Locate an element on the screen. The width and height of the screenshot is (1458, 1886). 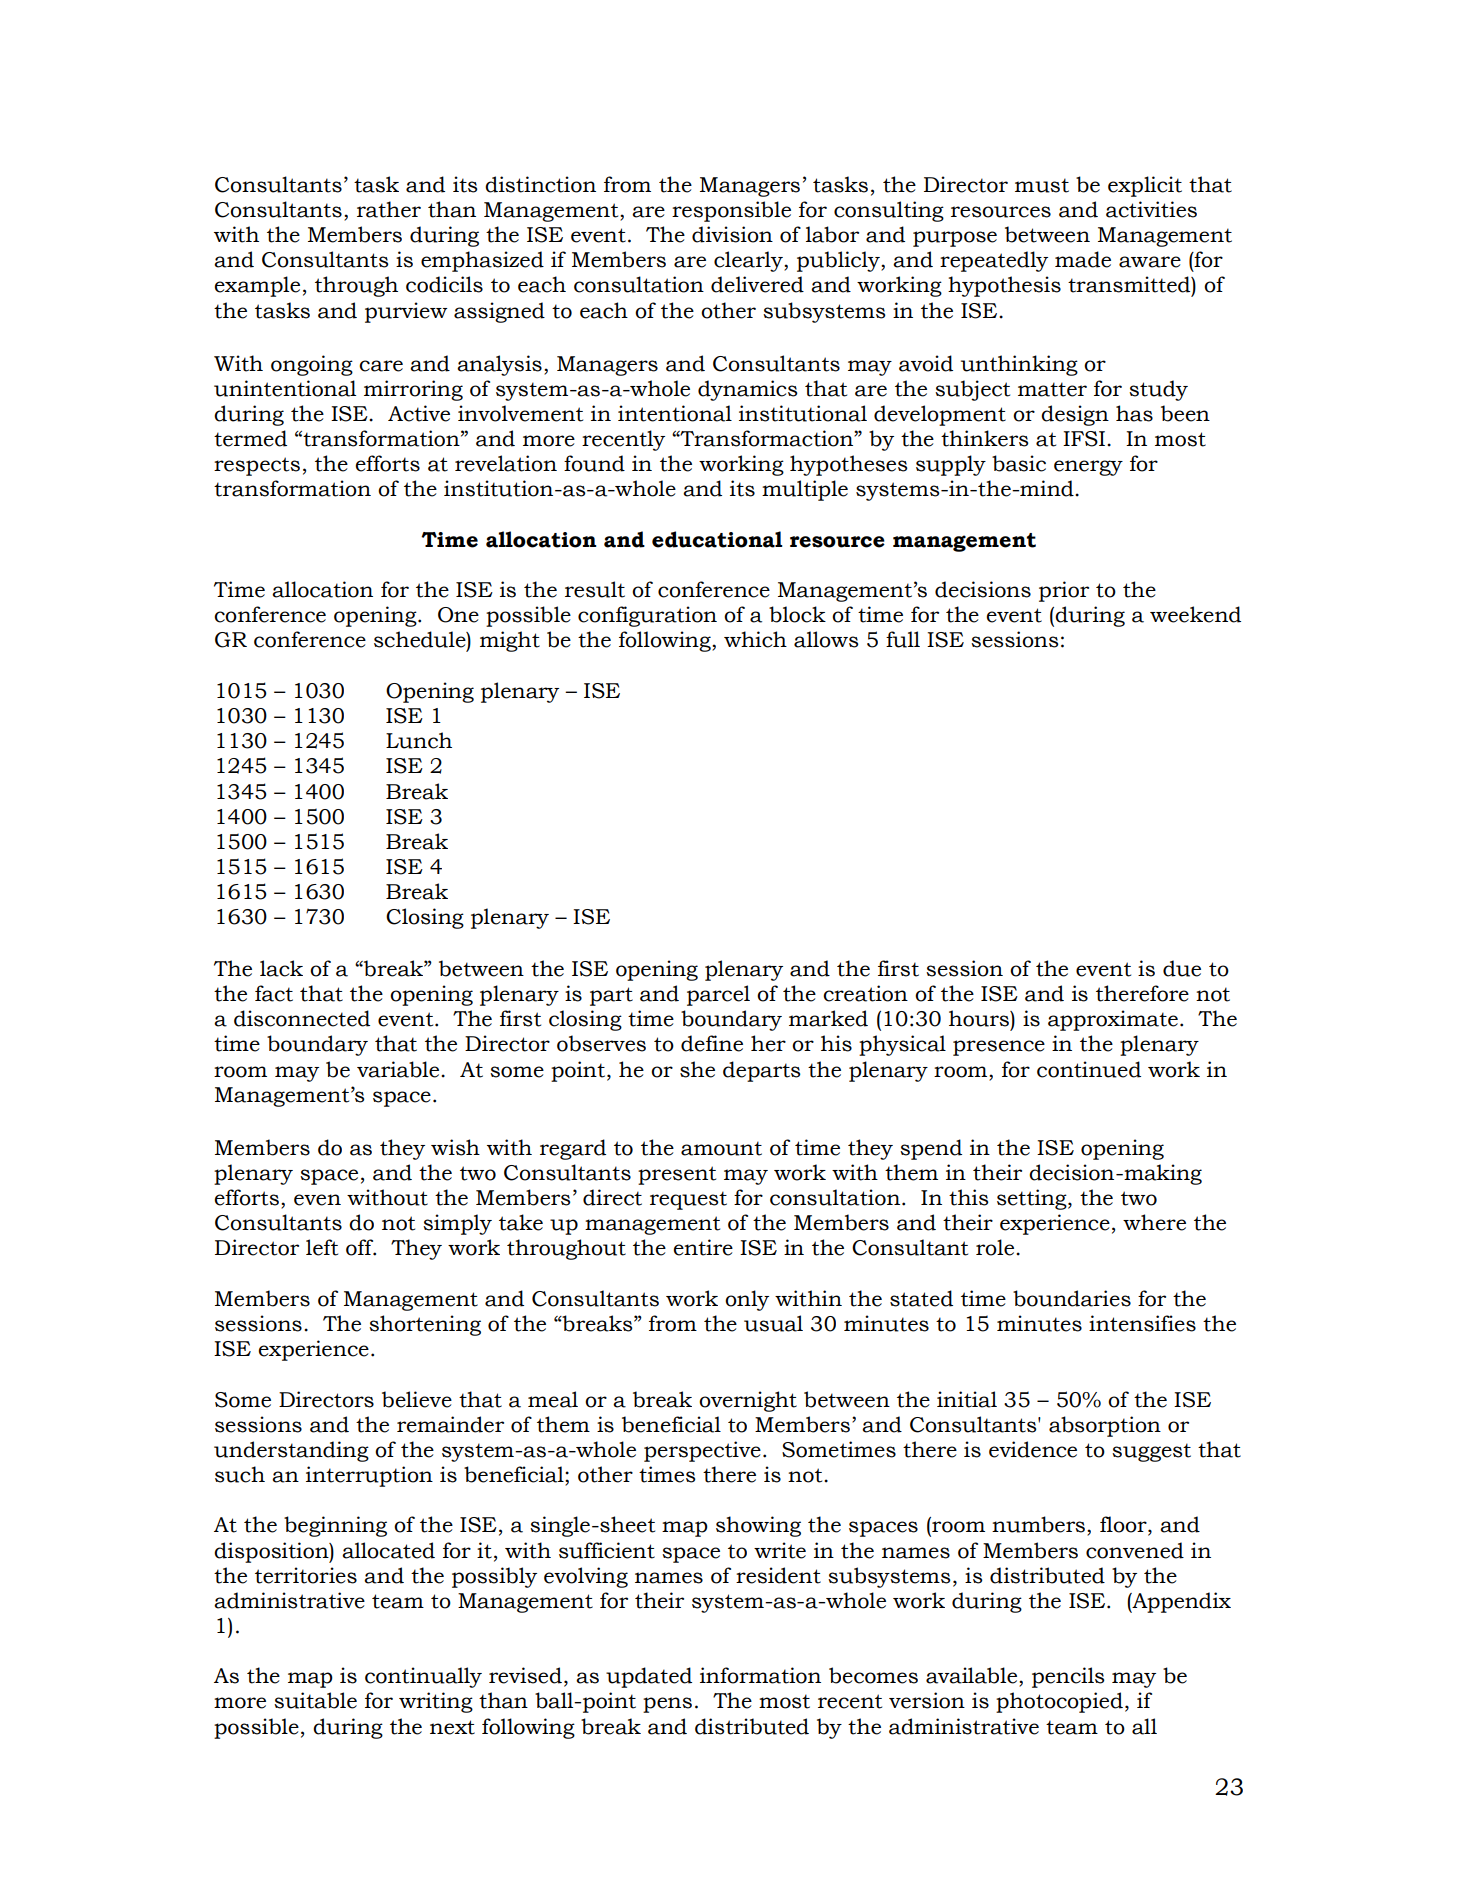
which is located at coordinates (755, 639).
